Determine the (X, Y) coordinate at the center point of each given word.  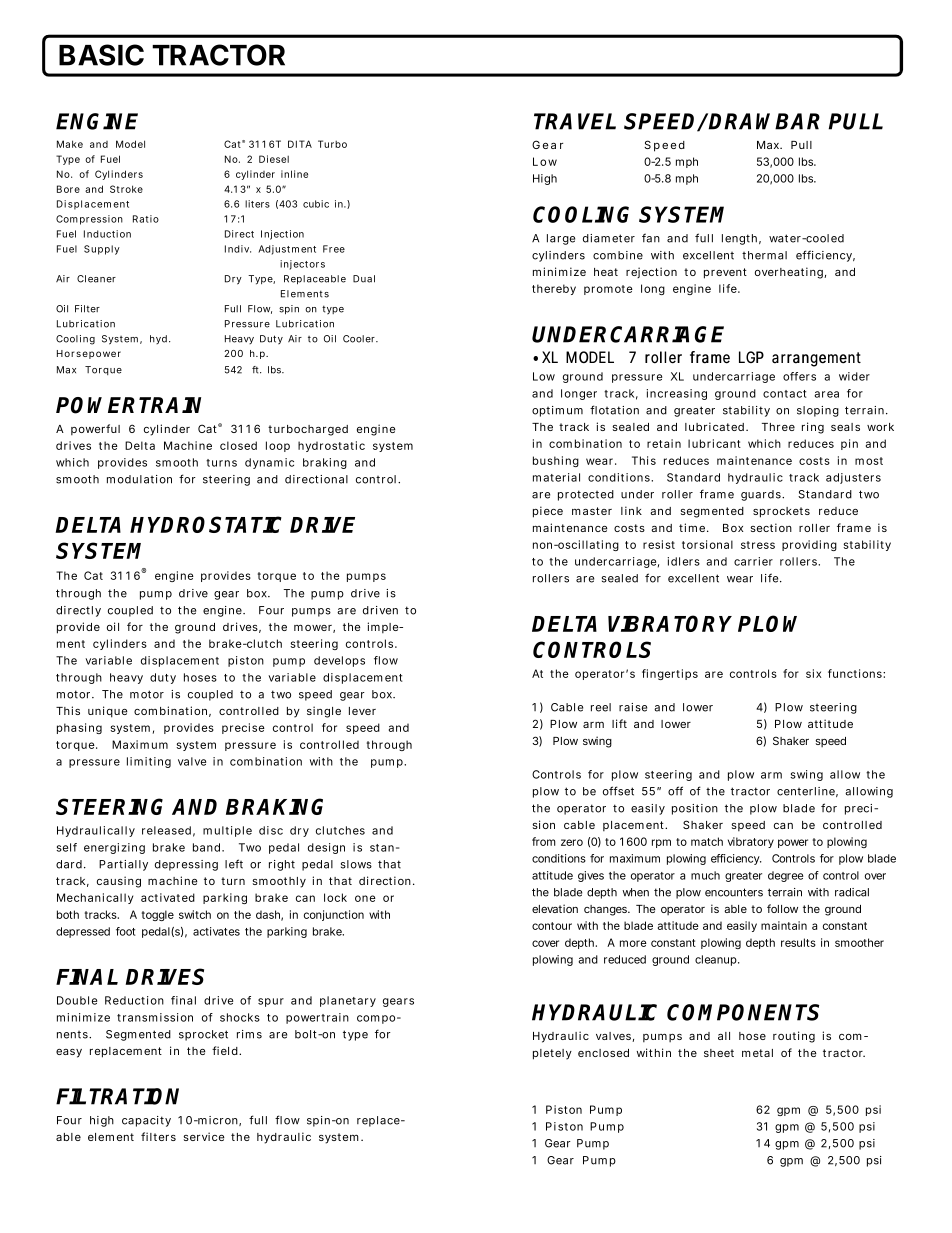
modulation (139, 479)
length (739, 239)
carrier (753, 561)
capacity (146, 1121)
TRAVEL (575, 121)
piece (548, 512)
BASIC (101, 55)
